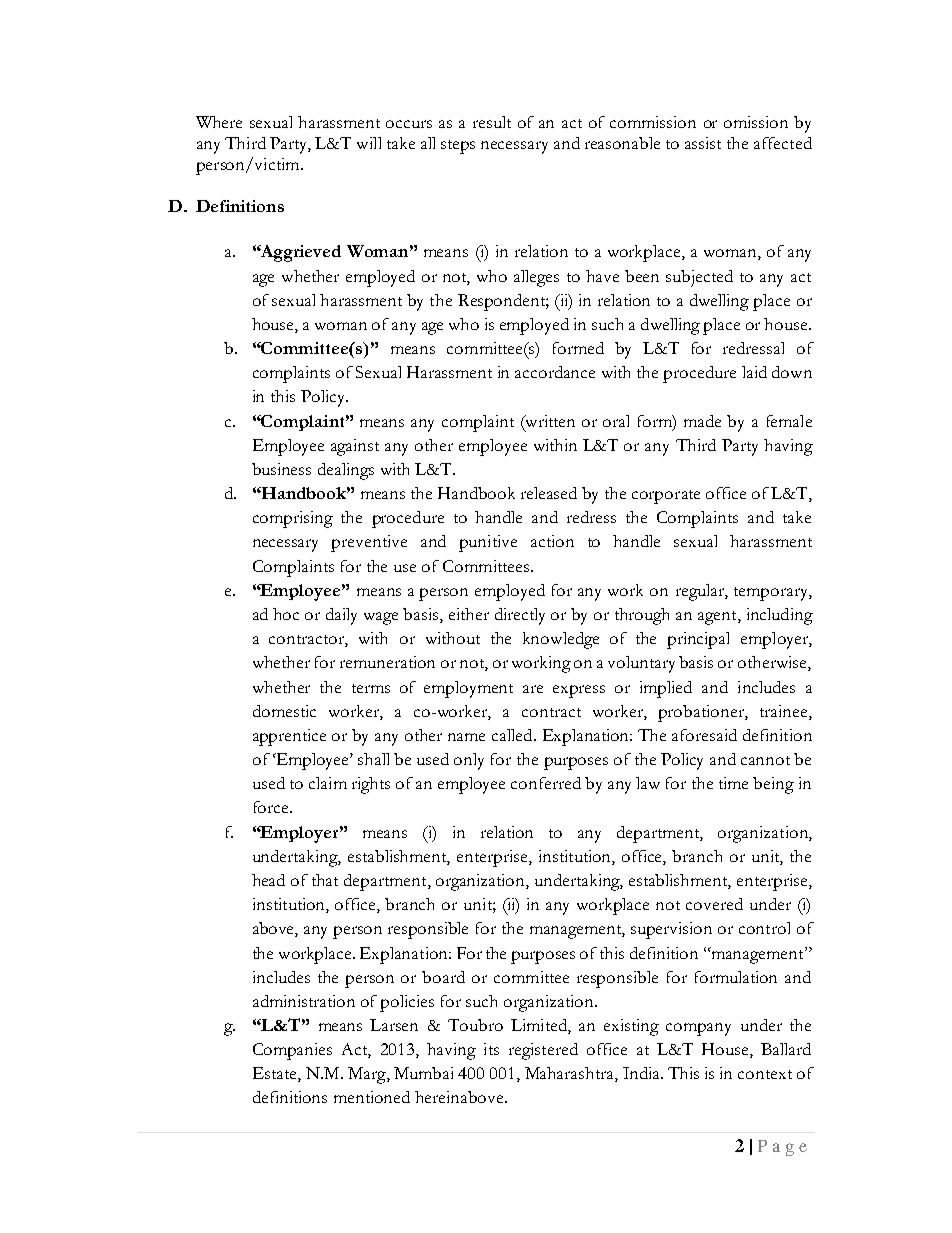 The image size is (952, 1233). I want to click on hoc, so click(286, 614).
